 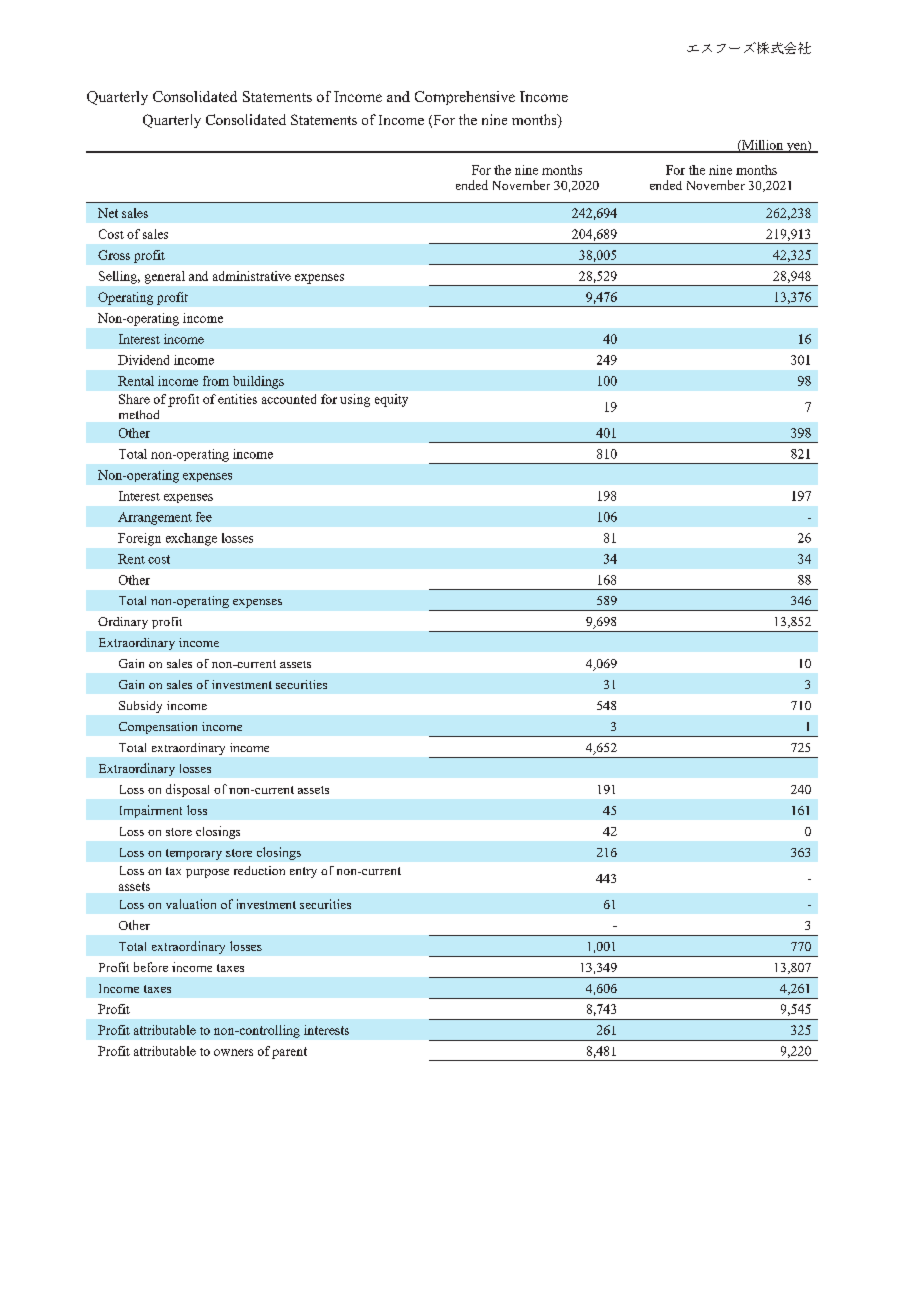 What do you see at coordinates (143, 360) in the screenshot?
I see `Dividend` at bounding box center [143, 360].
